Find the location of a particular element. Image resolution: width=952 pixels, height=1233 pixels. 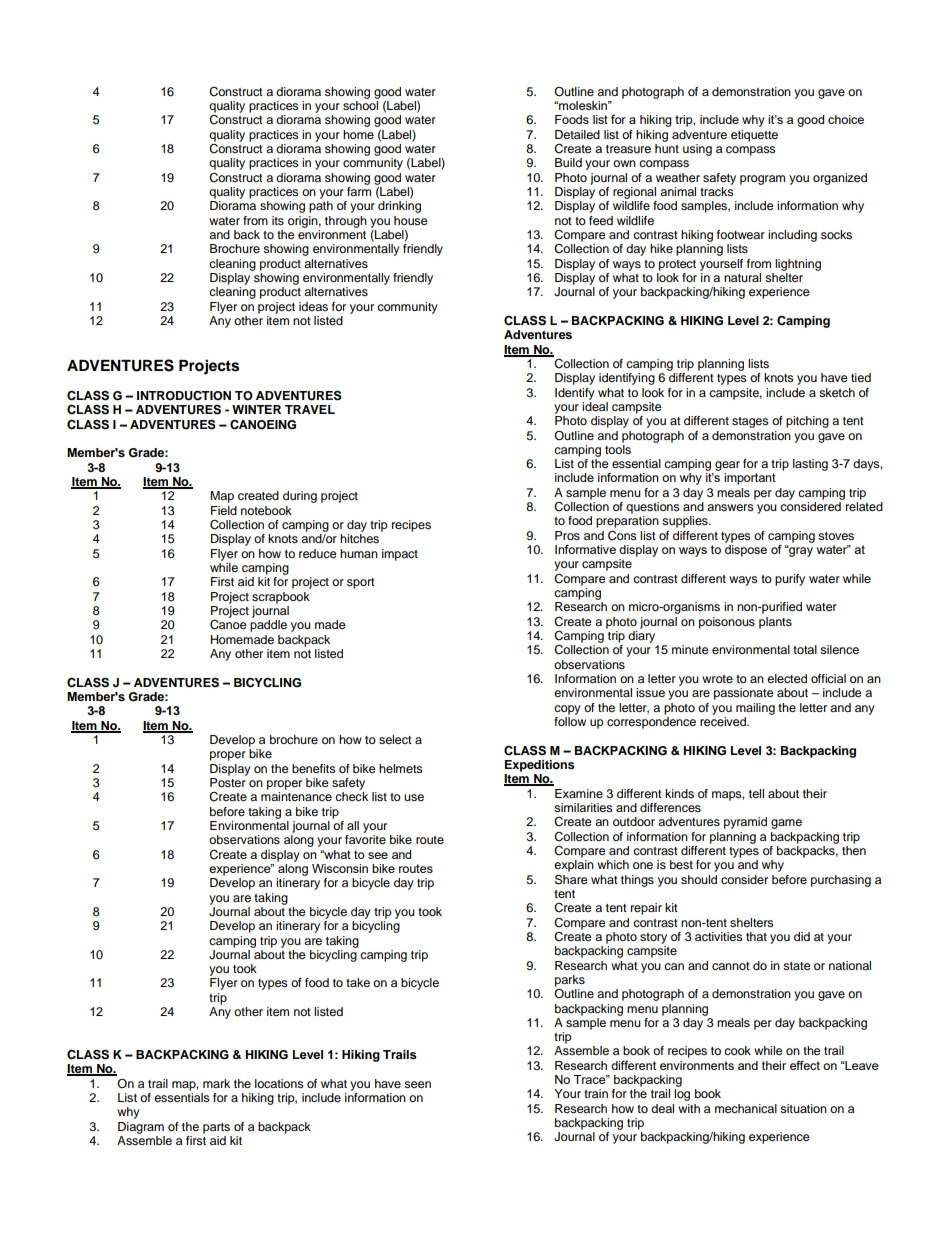

mark is located at coordinates (216, 1083).
